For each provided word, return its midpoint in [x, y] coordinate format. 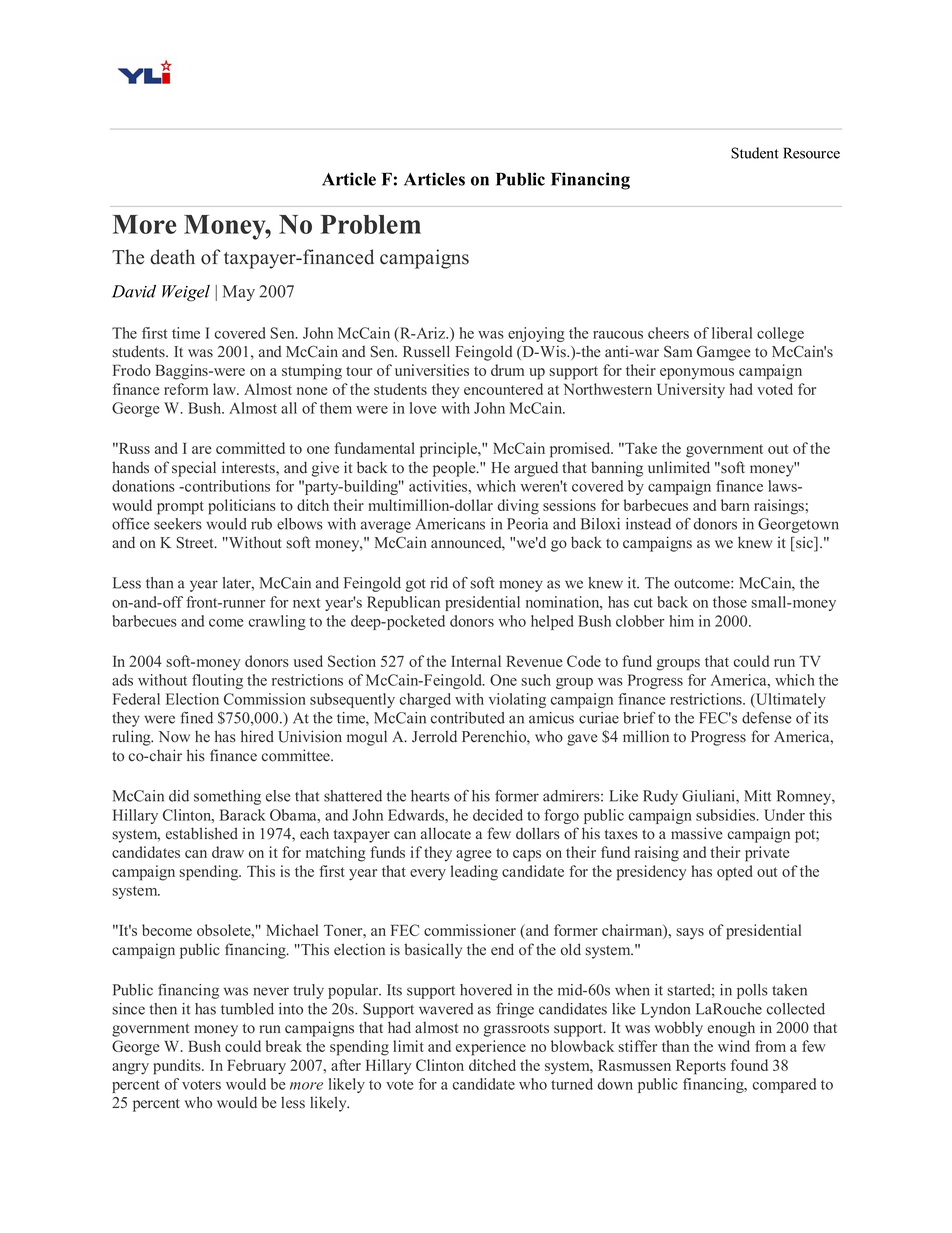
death [172, 257]
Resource [811, 153]
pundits [178, 1067]
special [194, 469]
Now [174, 737]
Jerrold [434, 736]
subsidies [727, 815]
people [455, 469]
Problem [371, 224]
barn [735, 505]
